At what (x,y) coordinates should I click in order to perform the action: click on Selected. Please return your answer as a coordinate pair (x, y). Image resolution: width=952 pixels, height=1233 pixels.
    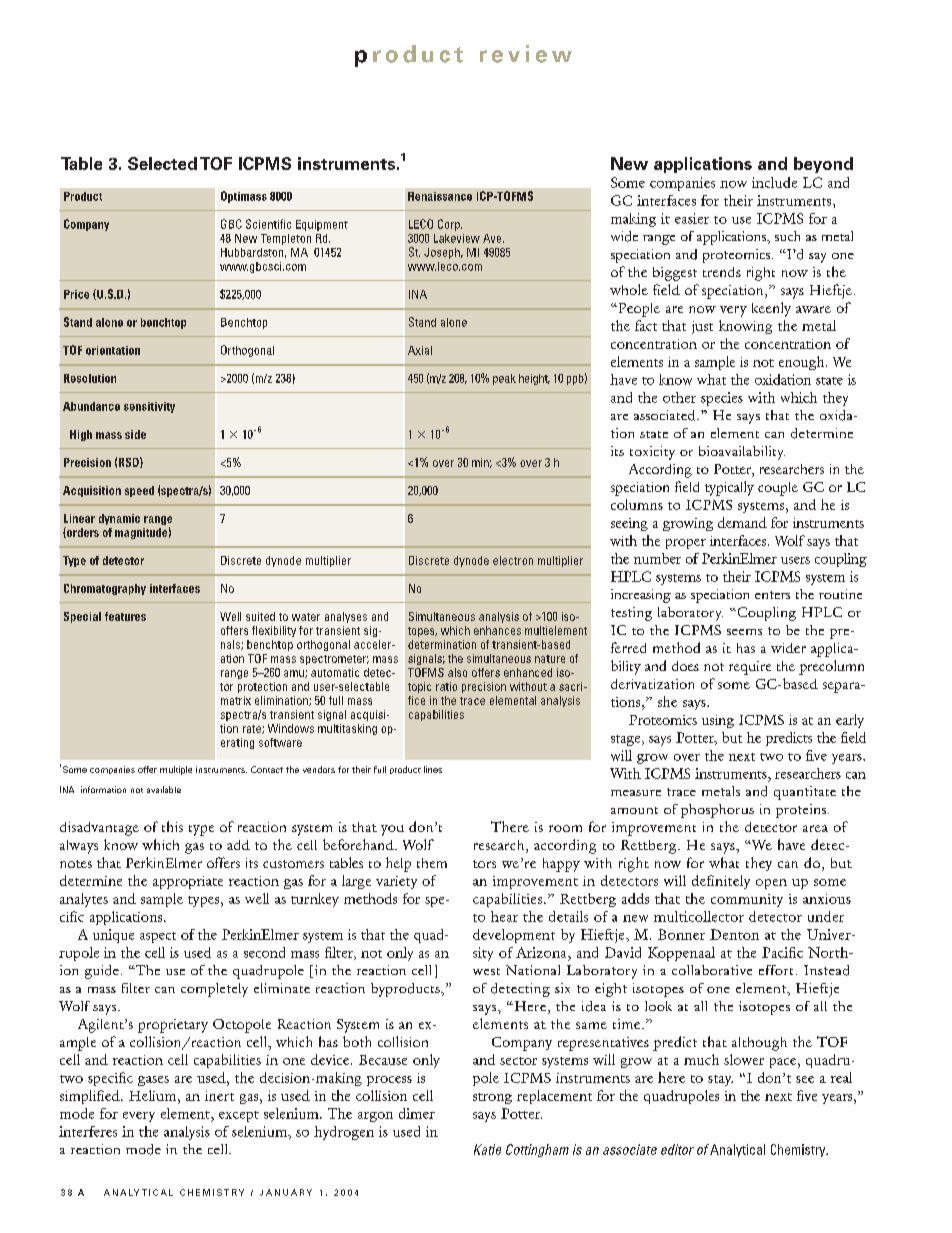
    Looking at the image, I should click on (162, 163).
